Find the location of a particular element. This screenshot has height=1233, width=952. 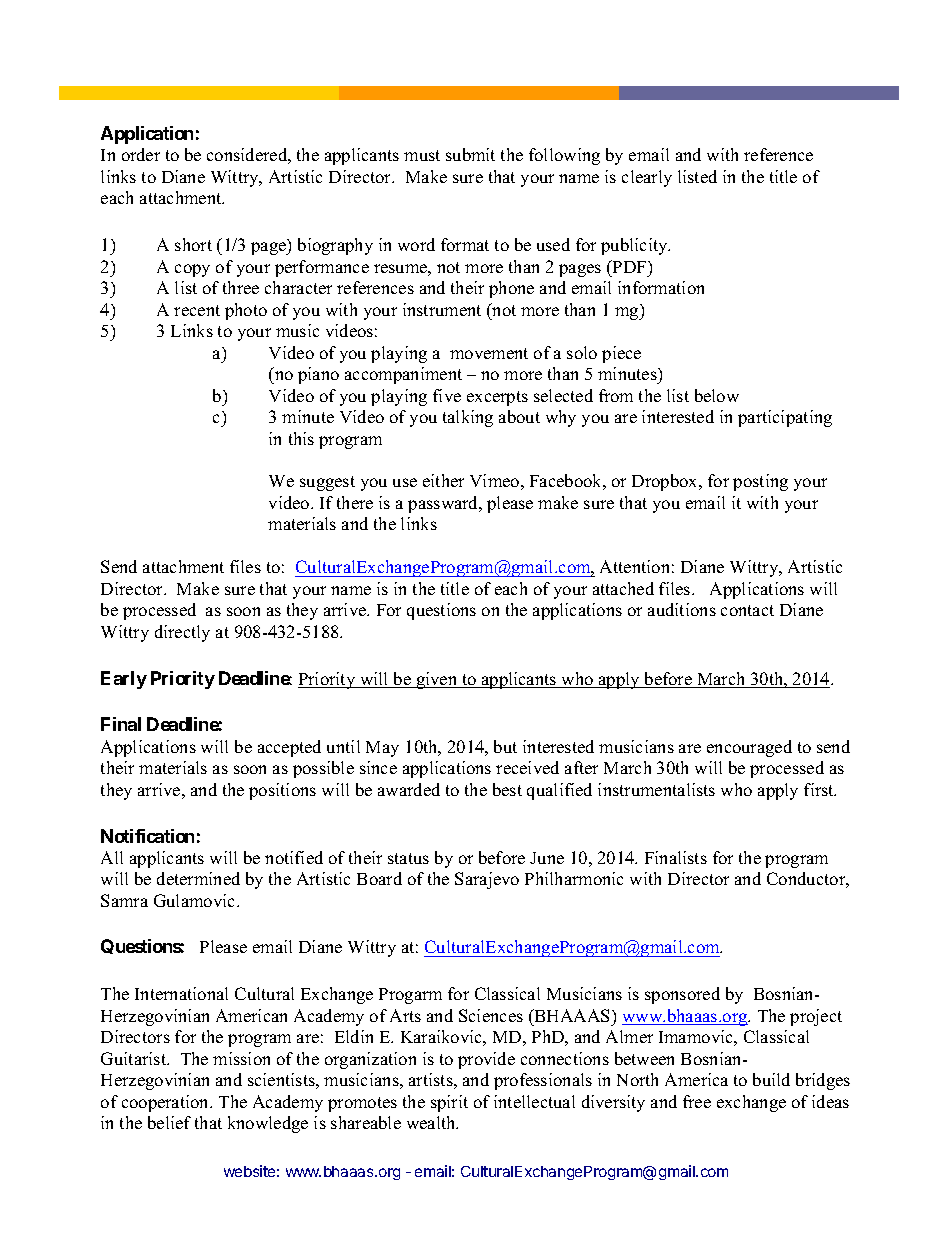

talking is located at coordinates (468, 418).
